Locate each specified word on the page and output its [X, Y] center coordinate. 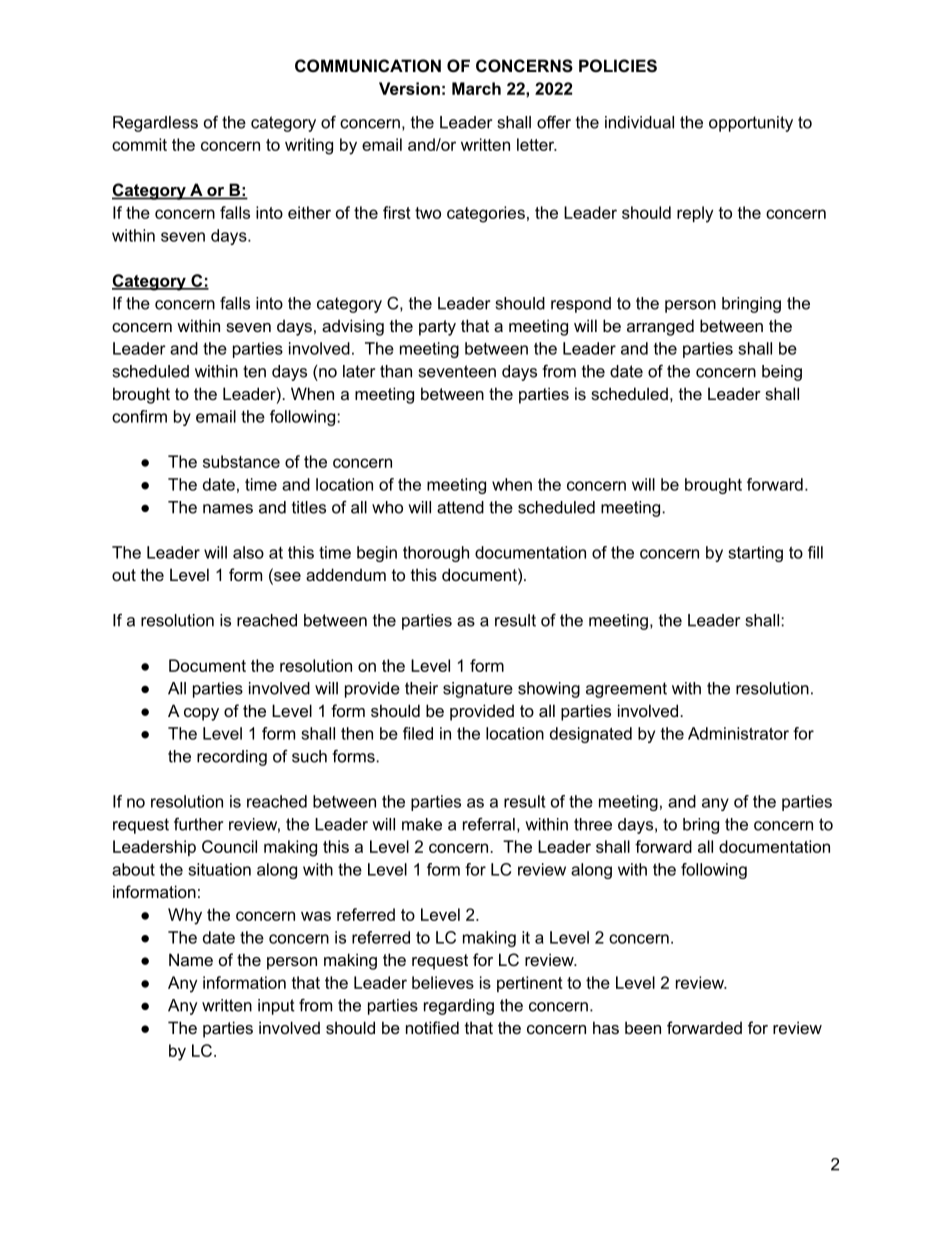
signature [478, 690]
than [396, 371]
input [276, 1007]
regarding [459, 1007]
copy [201, 714]
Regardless [155, 124]
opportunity [751, 124]
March [476, 88]
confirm [139, 416]
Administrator [738, 733]
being [782, 373]
